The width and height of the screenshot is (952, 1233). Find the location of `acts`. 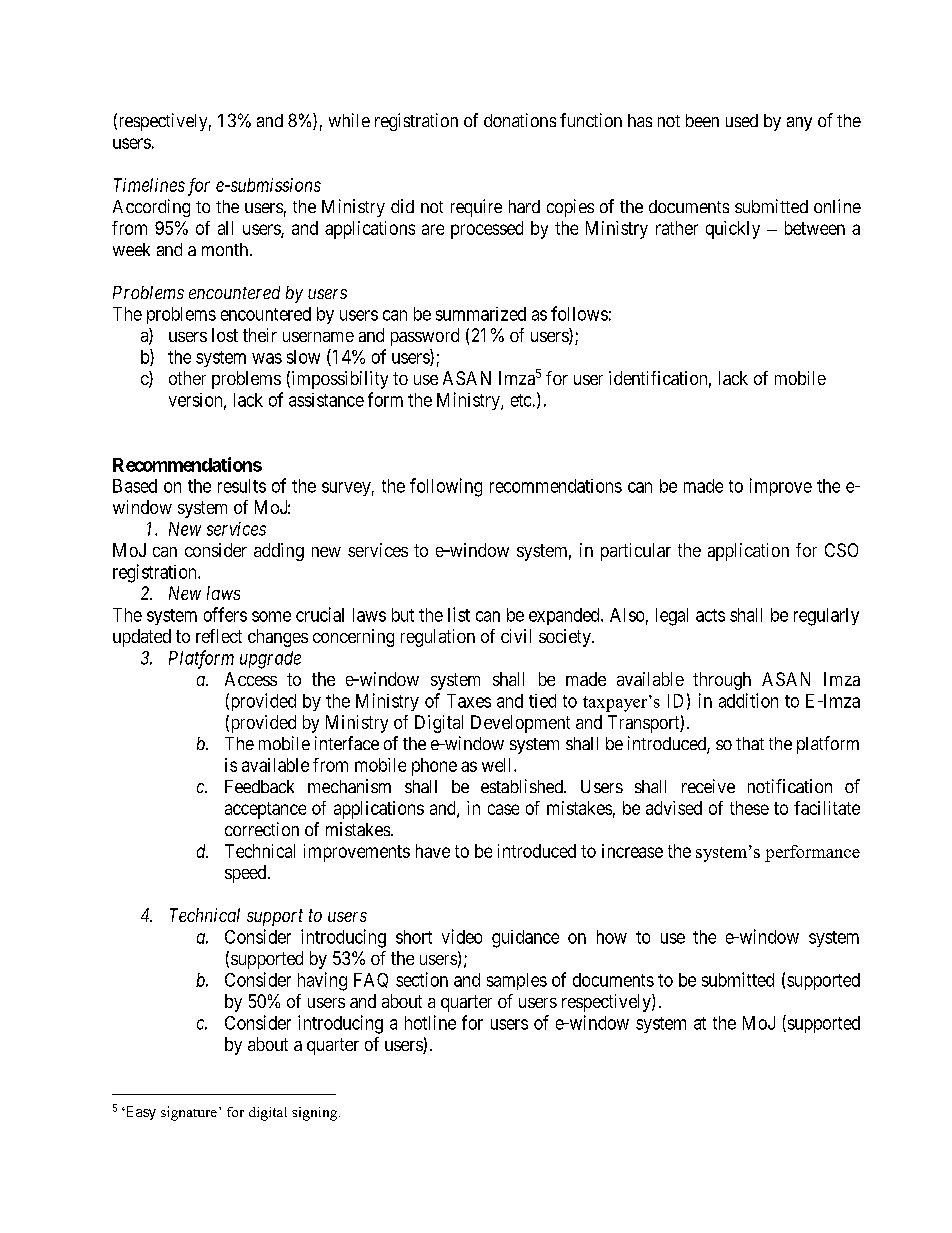

acts is located at coordinates (710, 615).
